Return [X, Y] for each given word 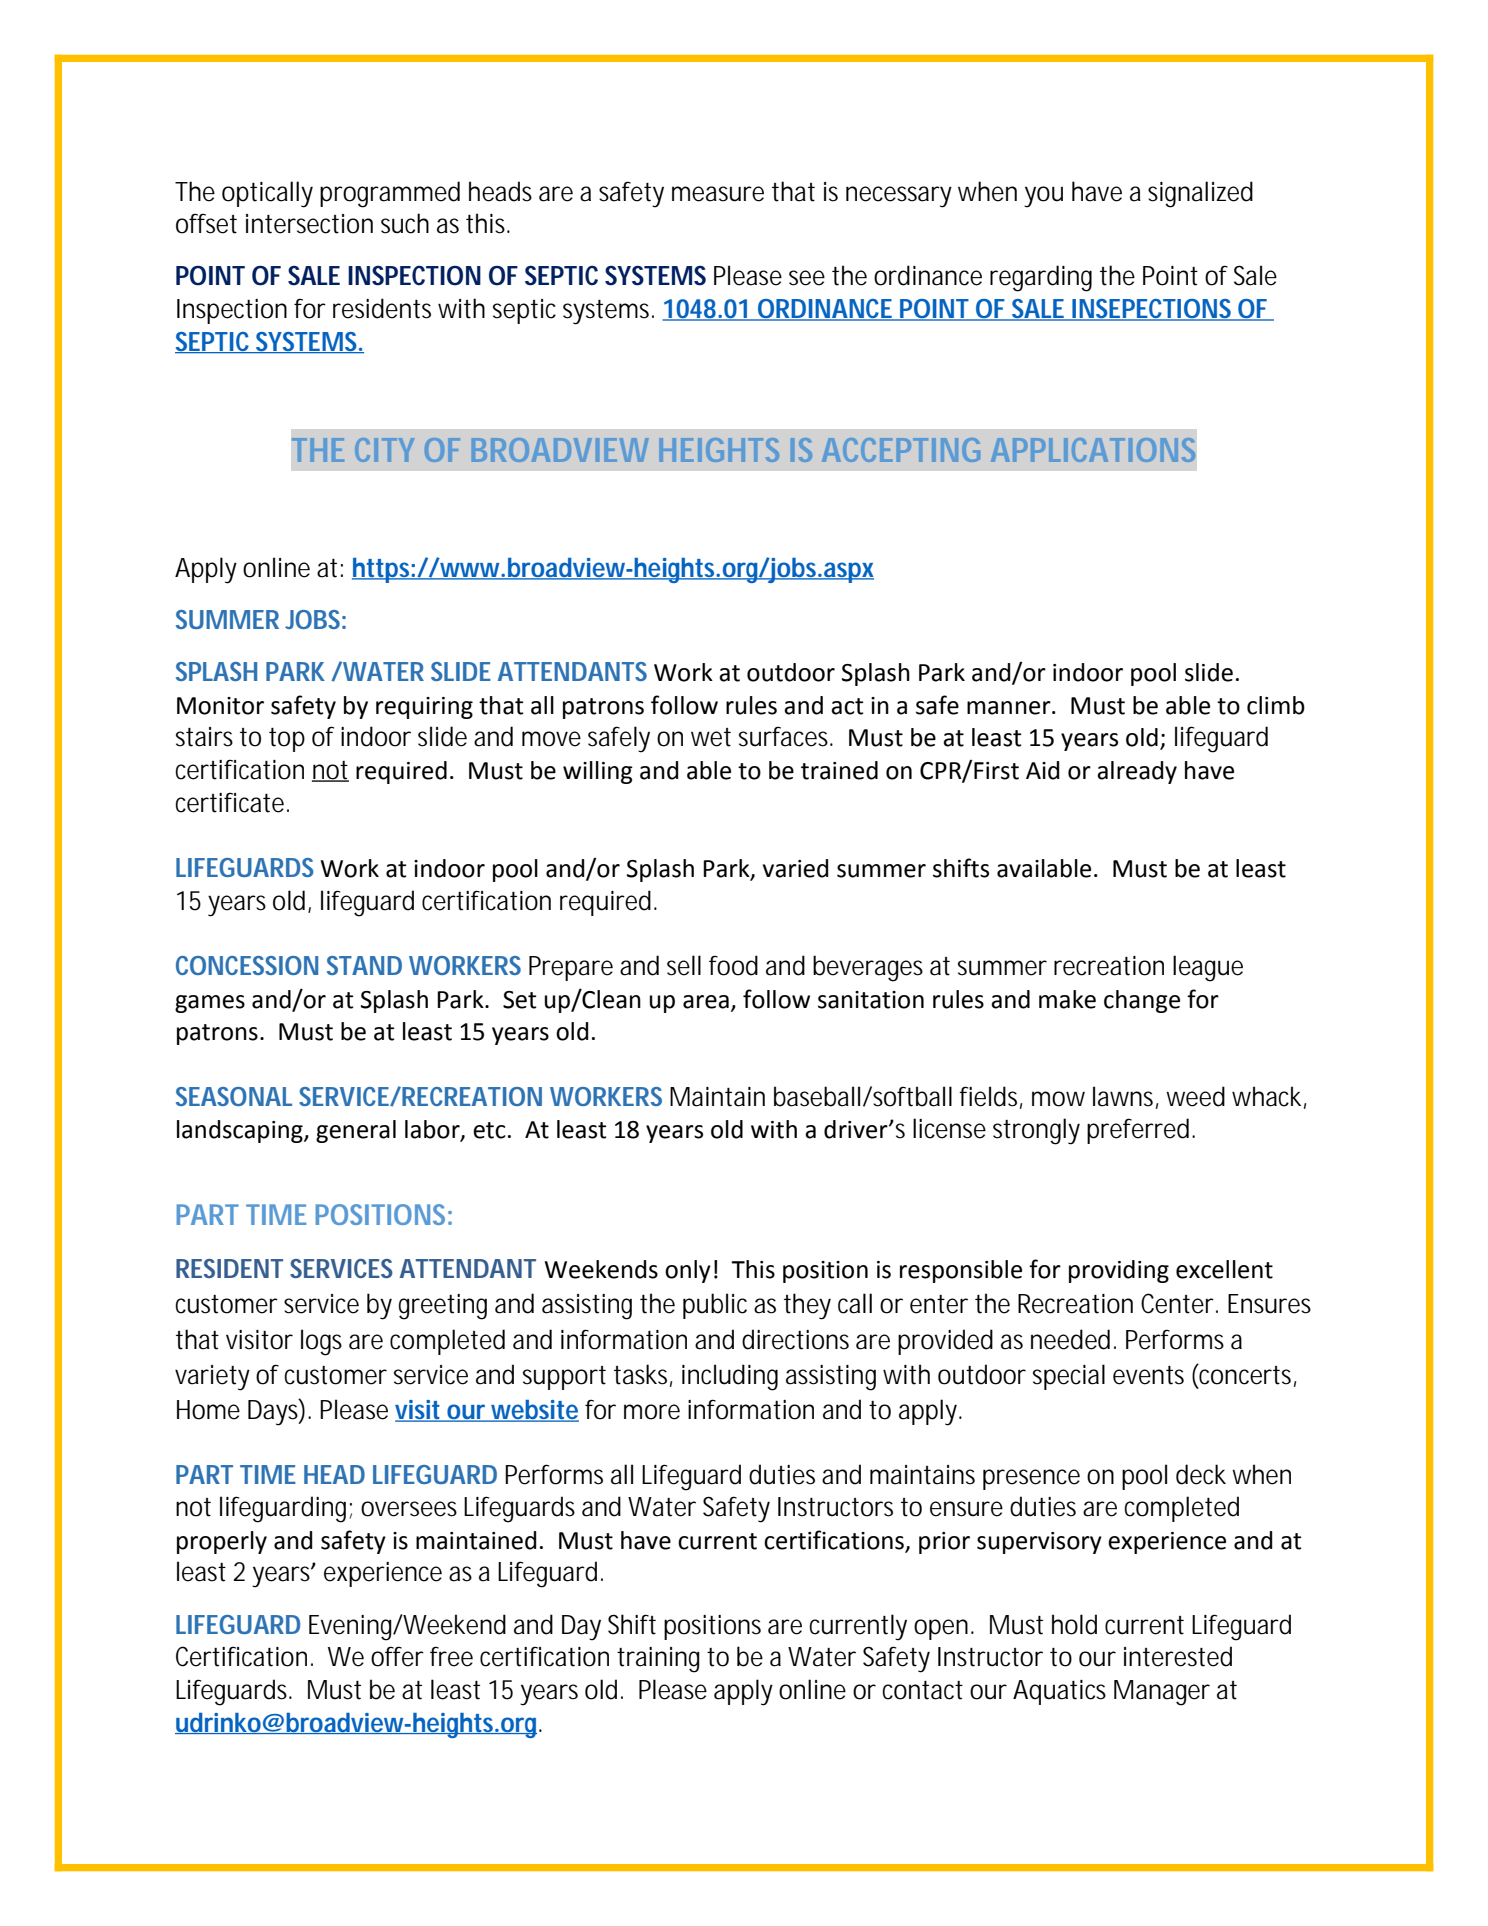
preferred [1140, 1131]
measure [718, 194]
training [658, 1660]
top [287, 740]
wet [711, 737]
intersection [309, 224]
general [356, 1131]
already [1137, 772]
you [1043, 197]
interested [1178, 1656]
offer [397, 1656]
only [688, 1271]
